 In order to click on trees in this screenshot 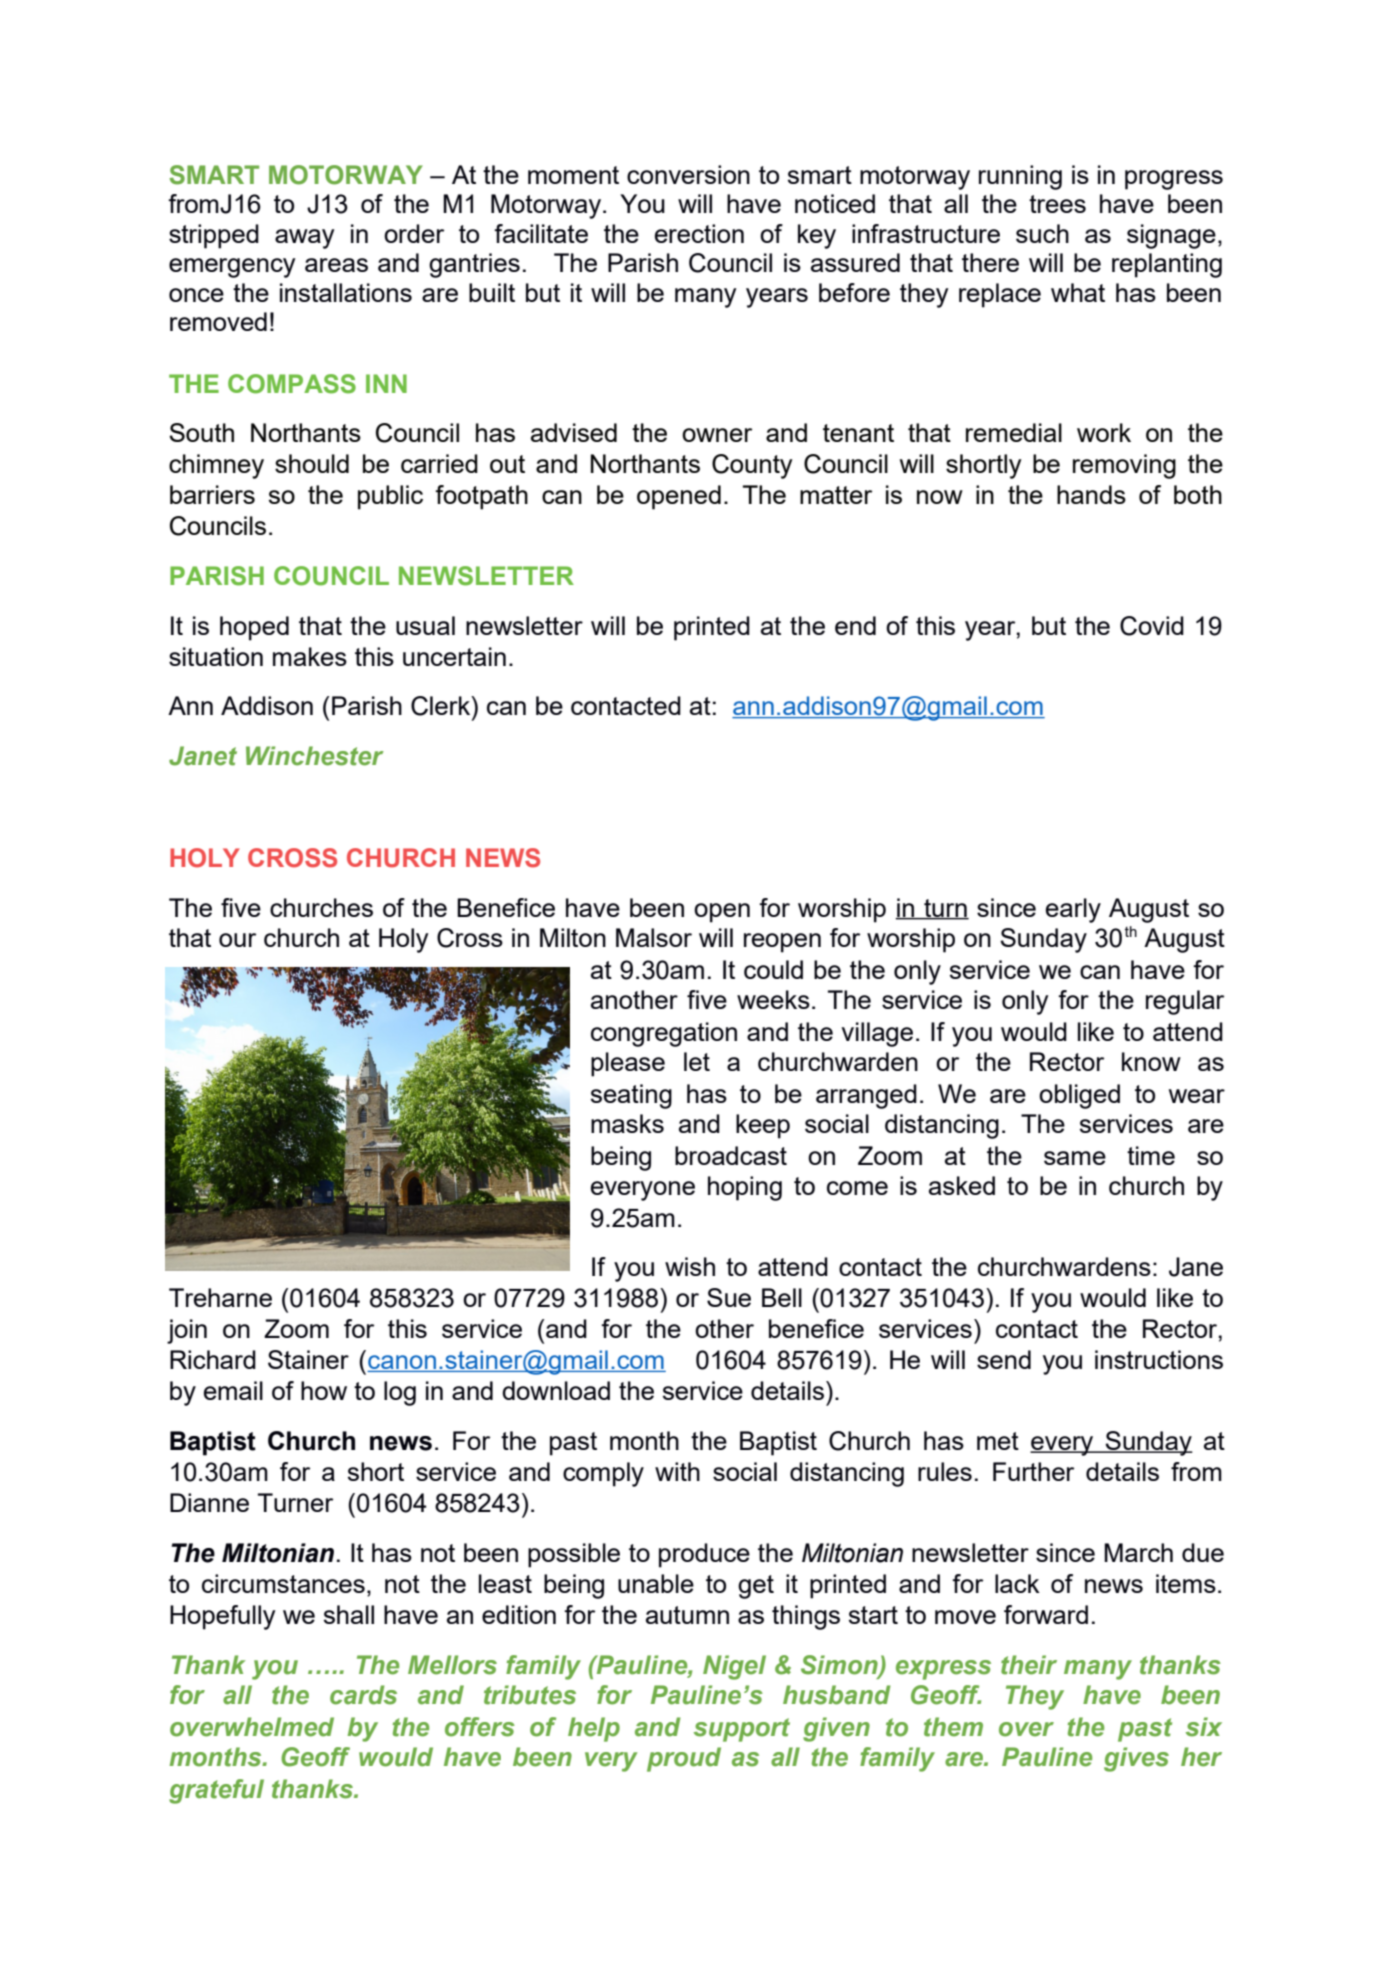, I will do `click(1057, 204)`.
